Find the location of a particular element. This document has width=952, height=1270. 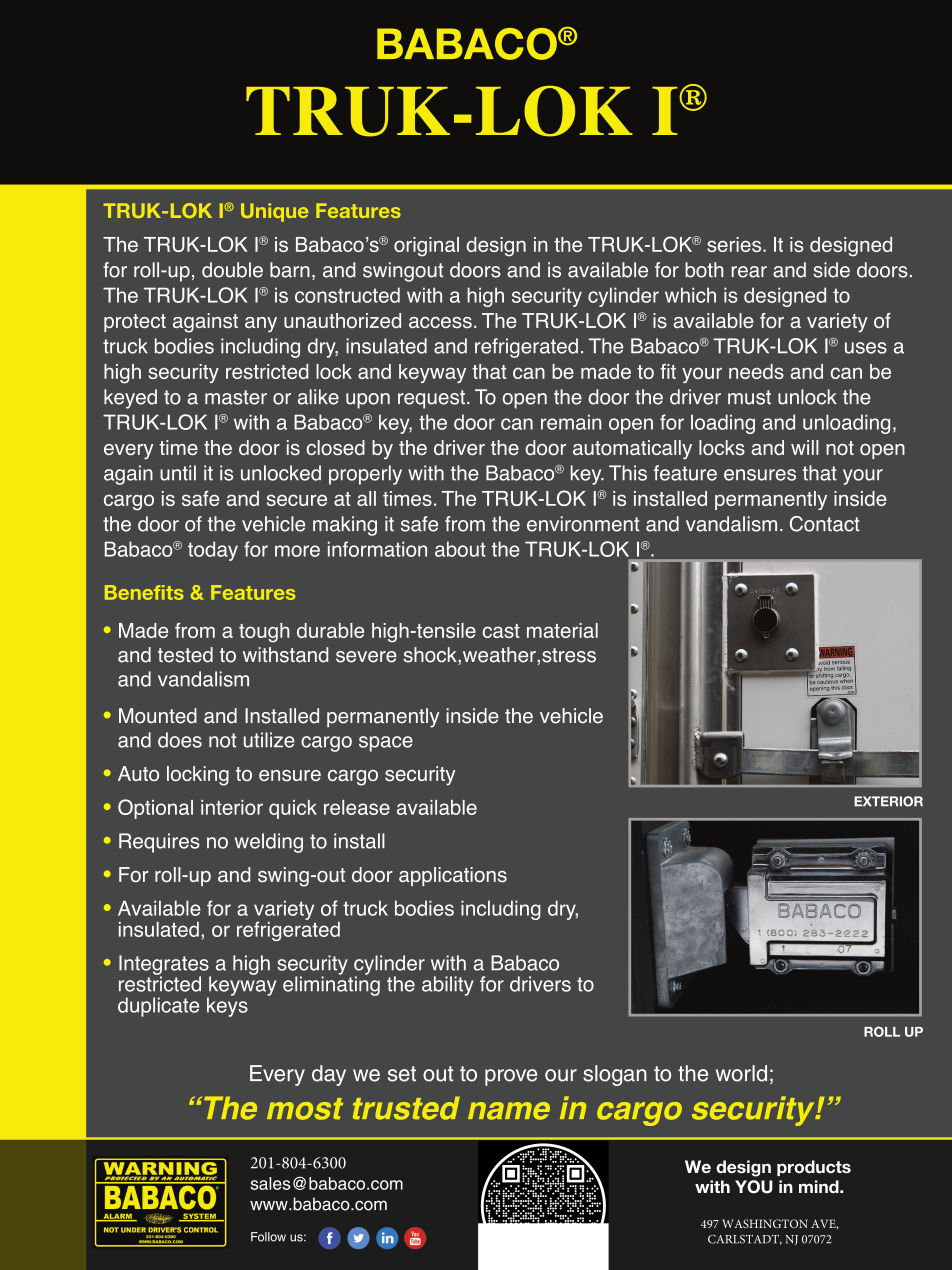

EXTERIOR is located at coordinates (888, 801).
